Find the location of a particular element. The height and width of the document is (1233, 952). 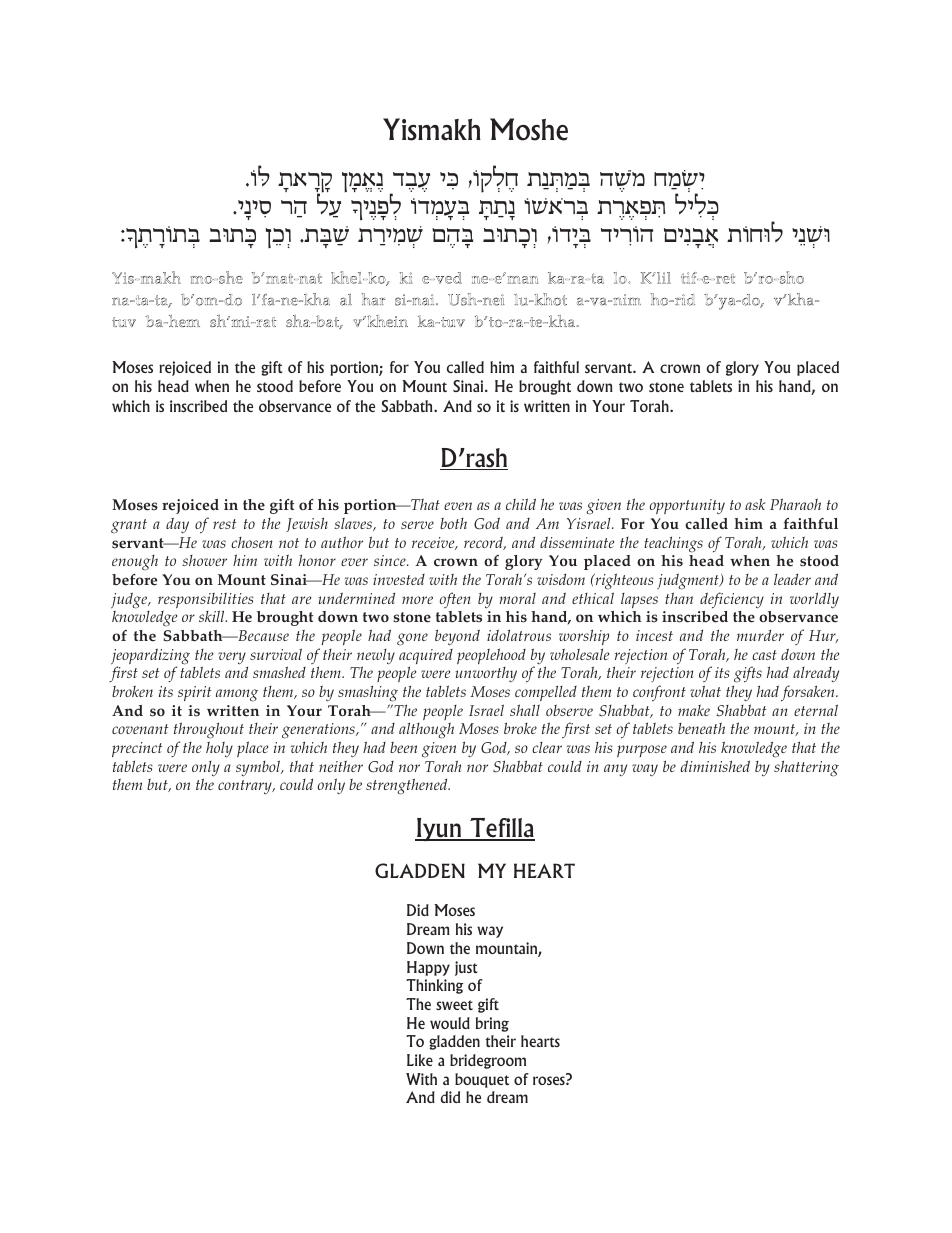

bring is located at coordinates (492, 1024).
